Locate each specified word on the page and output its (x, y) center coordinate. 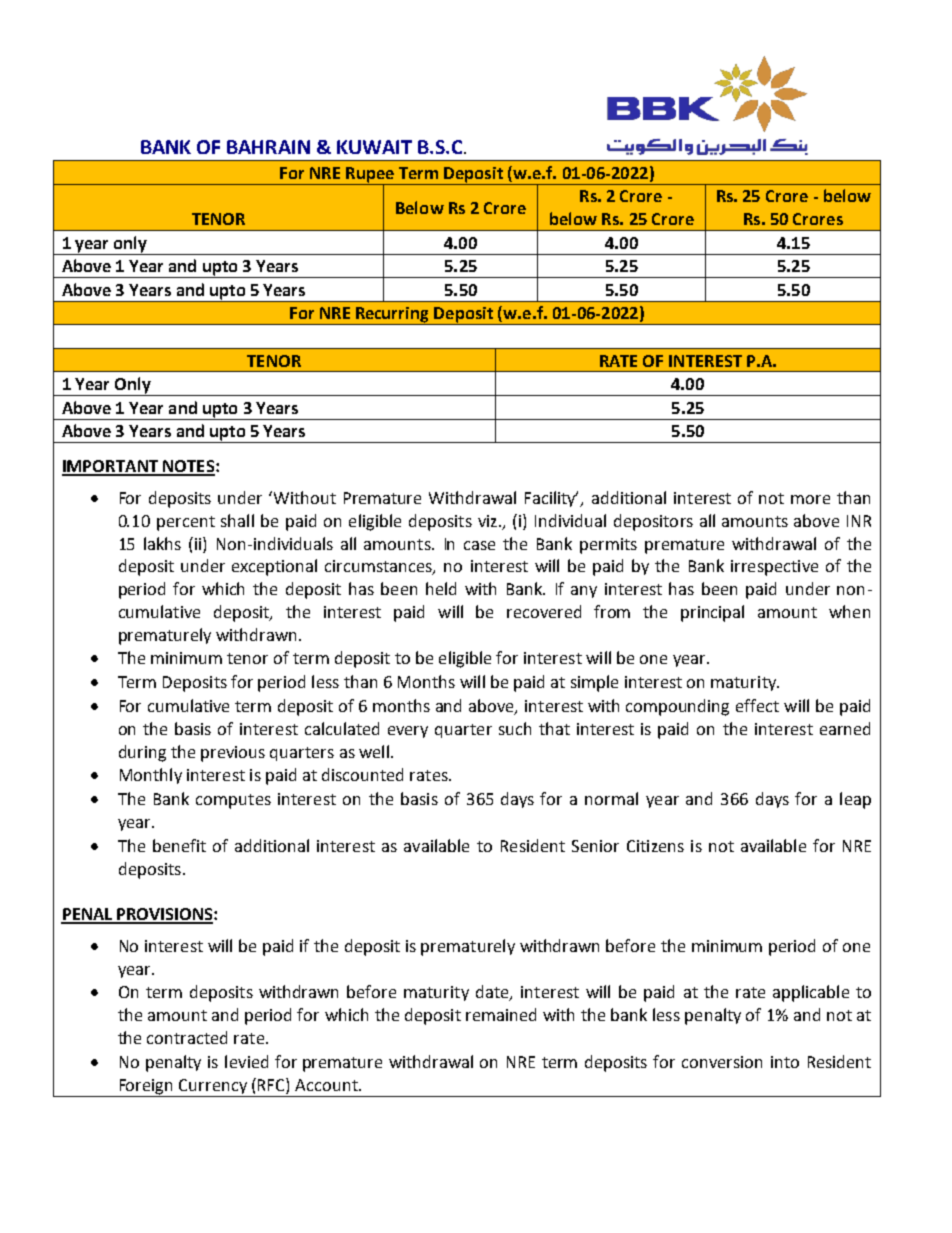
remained (501, 1014)
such (515, 728)
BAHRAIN (268, 147)
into (785, 1062)
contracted (187, 1037)
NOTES (188, 467)
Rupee (370, 176)
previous (233, 754)
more (810, 499)
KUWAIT (374, 147)
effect (757, 705)
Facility (551, 499)
